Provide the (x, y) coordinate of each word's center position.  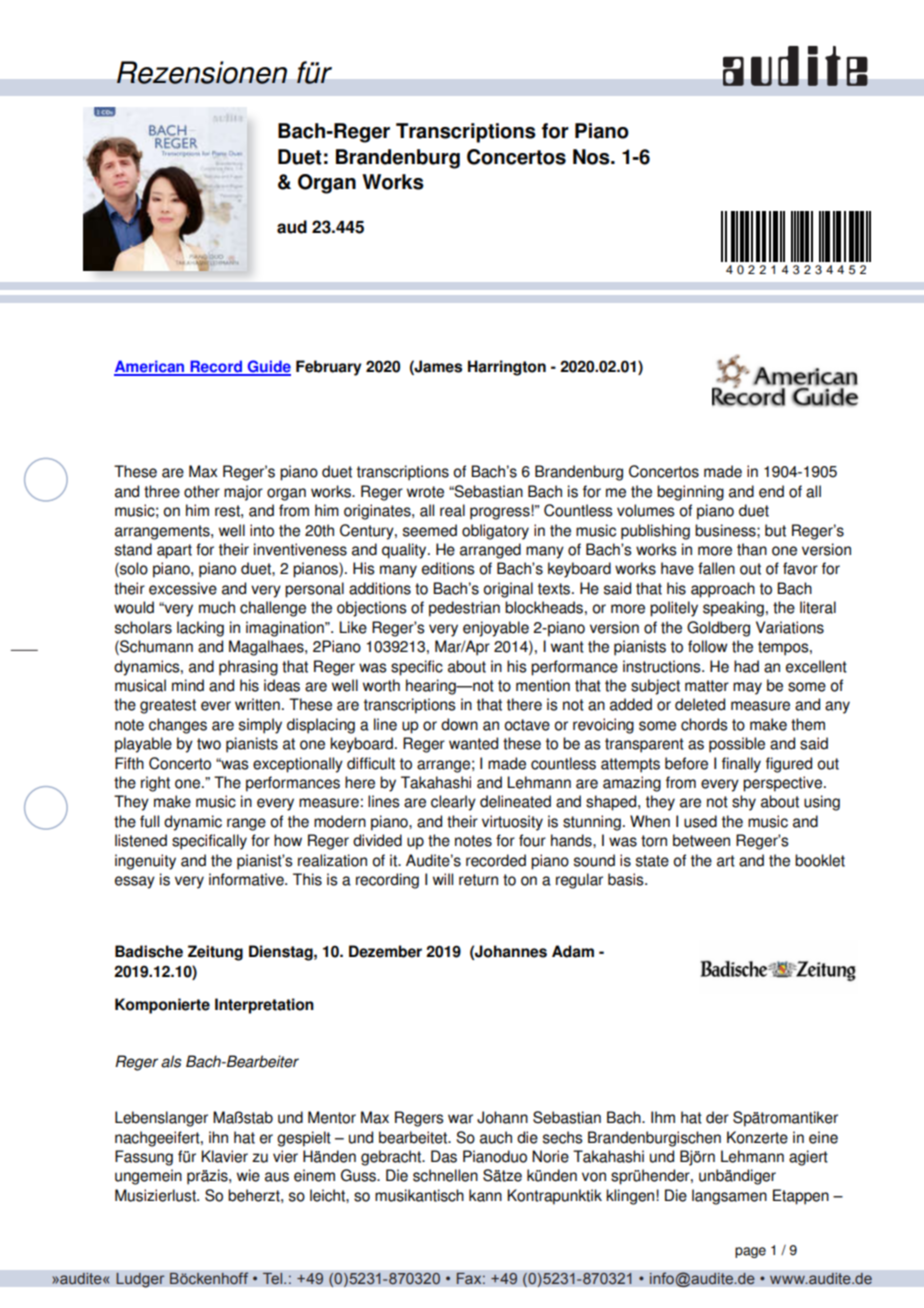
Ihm (663, 1117)
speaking (733, 609)
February (328, 368)
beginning (690, 493)
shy (744, 803)
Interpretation (264, 1006)
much (217, 607)
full (149, 821)
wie (248, 1175)
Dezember (385, 951)
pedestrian (464, 609)
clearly (453, 803)
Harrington (507, 368)
